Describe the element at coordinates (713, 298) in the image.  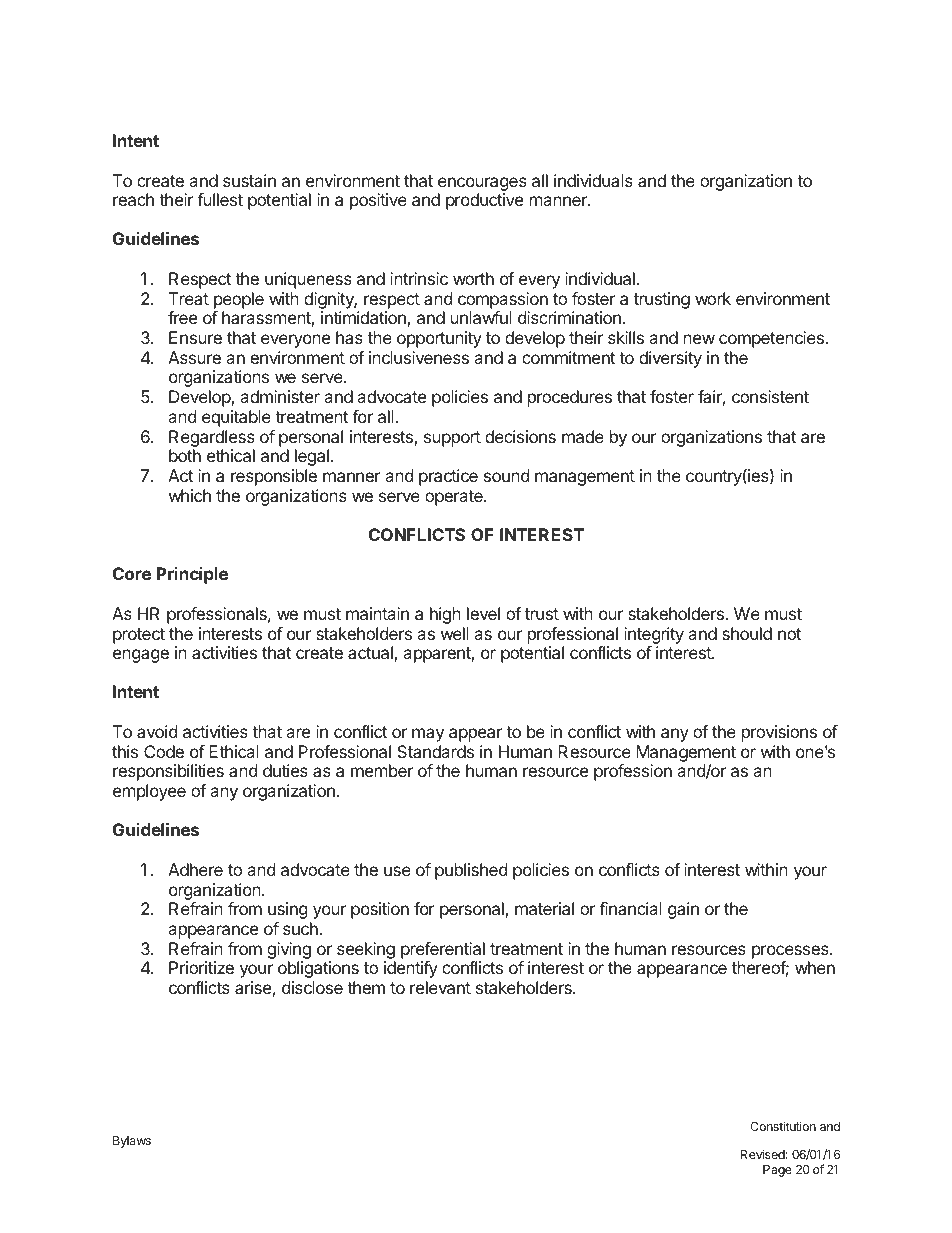
I see `work` at that location.
